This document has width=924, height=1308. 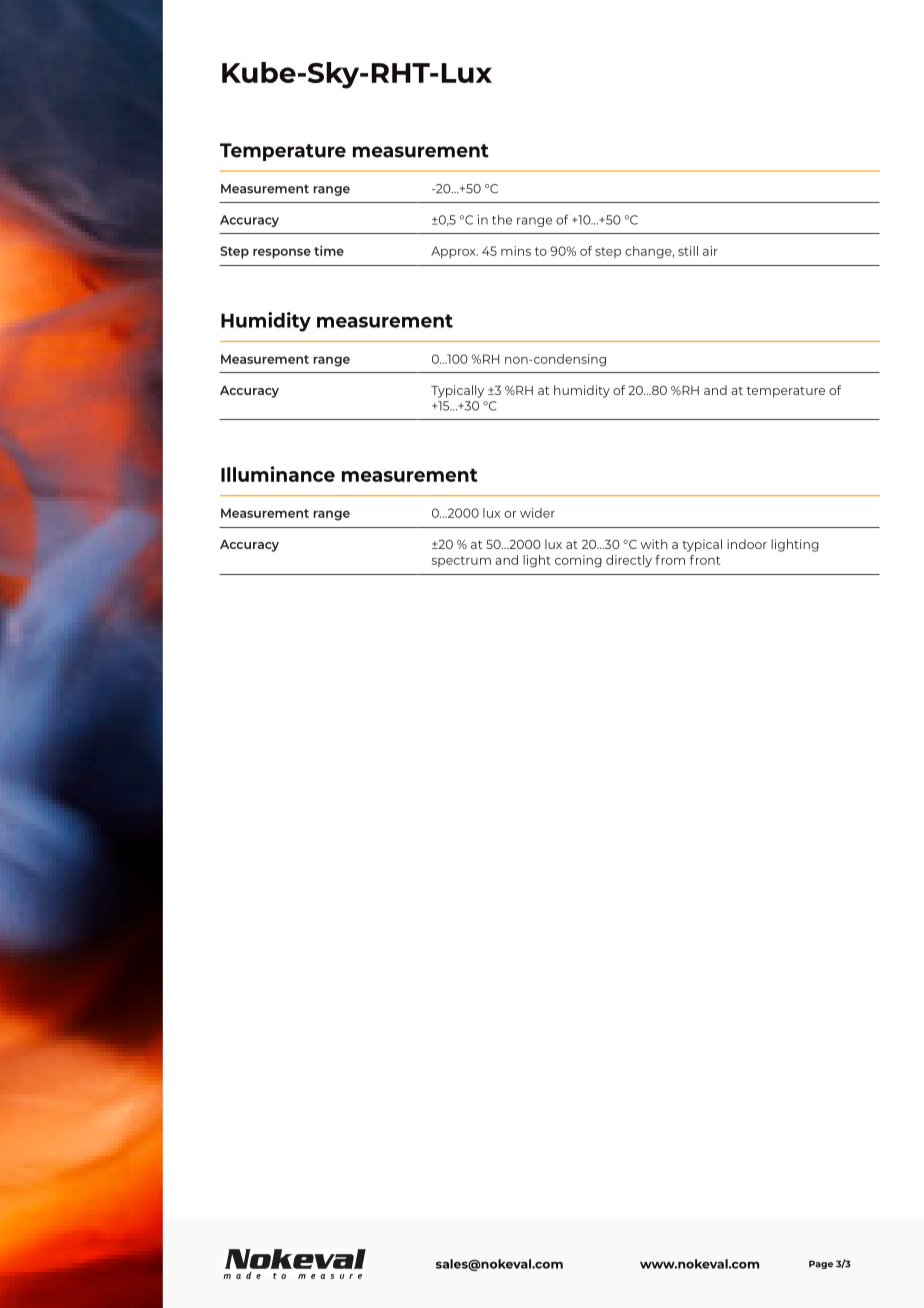 What do you see at coordinates (329, 250) in the document?
I see `time` at bounding box center [329, 250].
